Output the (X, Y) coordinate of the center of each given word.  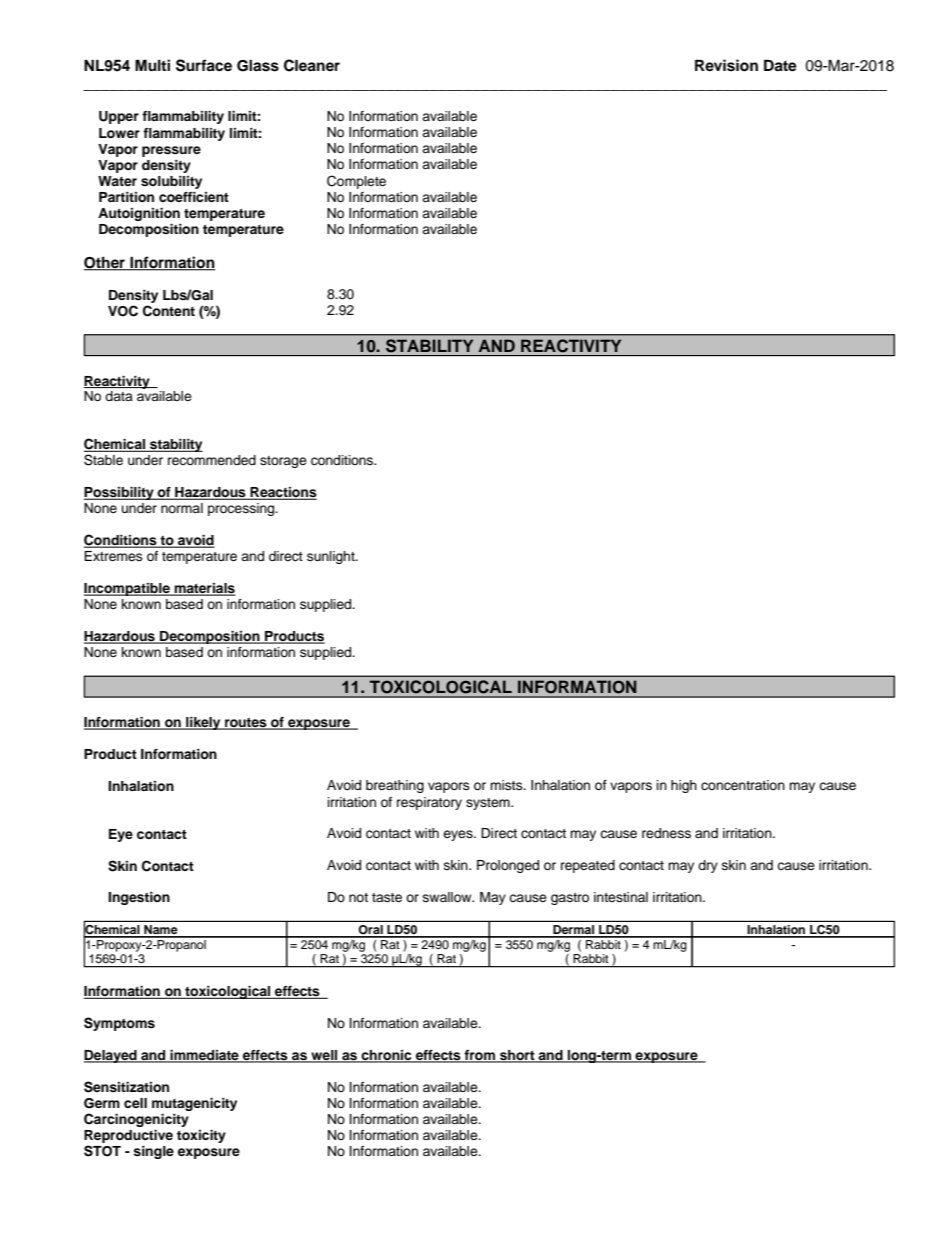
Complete (356, 182)
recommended (212, 460)
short (517, 1056)
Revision (726, 65)
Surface (204, 65)
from (479, 1056)
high (684, 786)
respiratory (429, 803)
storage (283, 462)
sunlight (332, 557)
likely (203, 723)
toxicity (201, 1136)
